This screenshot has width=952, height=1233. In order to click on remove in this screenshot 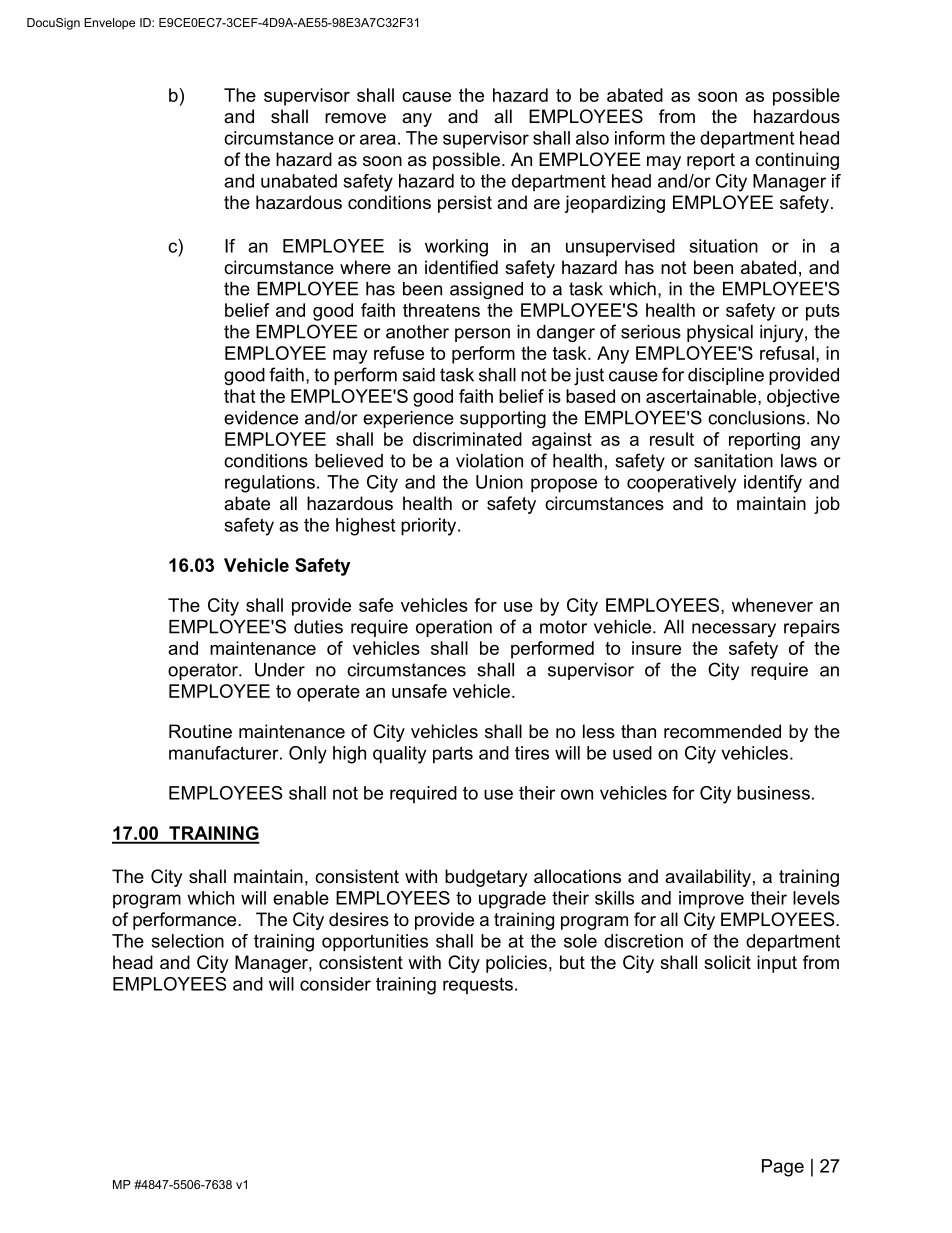, I will do `click(355, 118)`.
